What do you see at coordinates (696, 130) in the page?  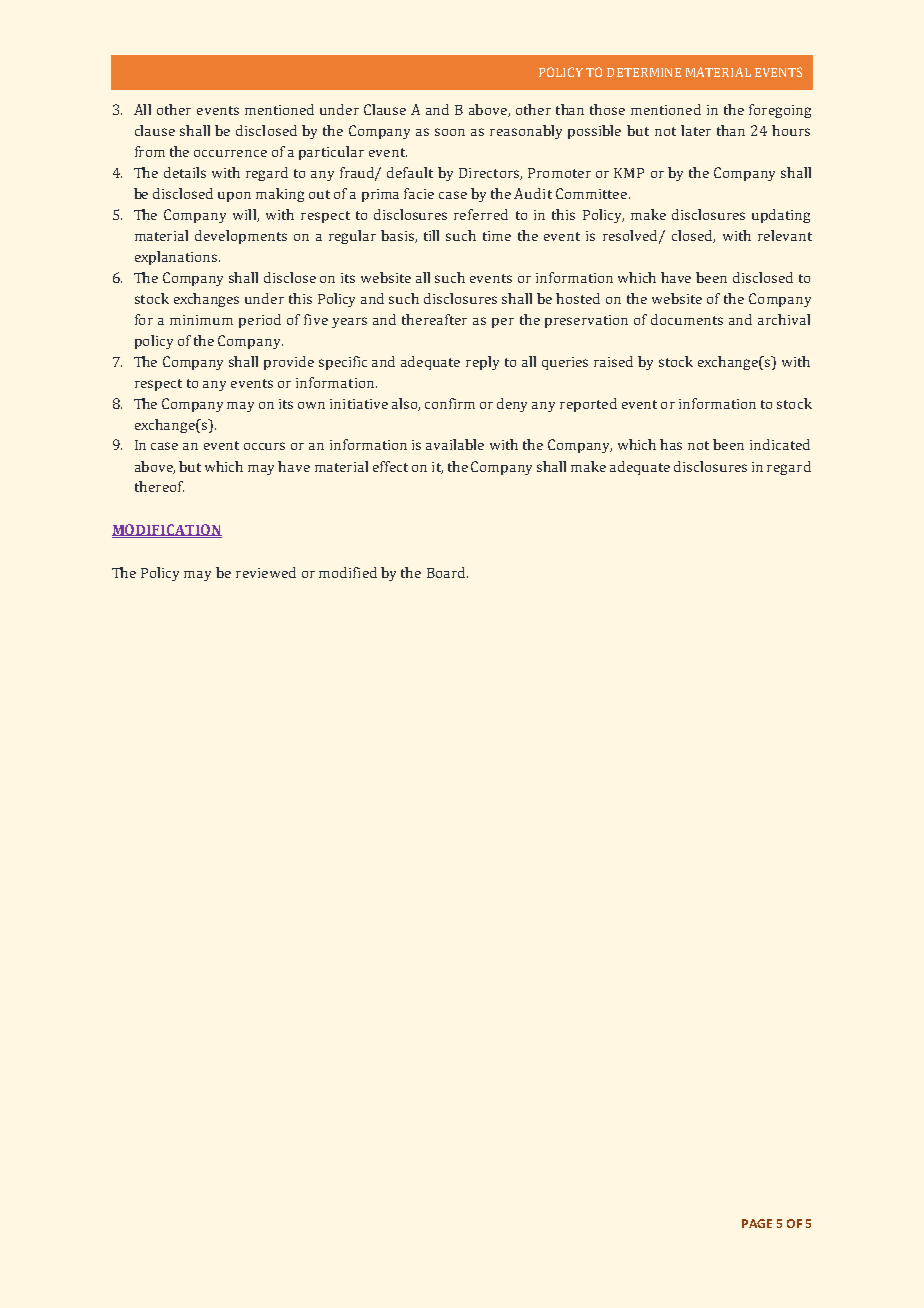 I see `later` at bounding box center [696, 130].
